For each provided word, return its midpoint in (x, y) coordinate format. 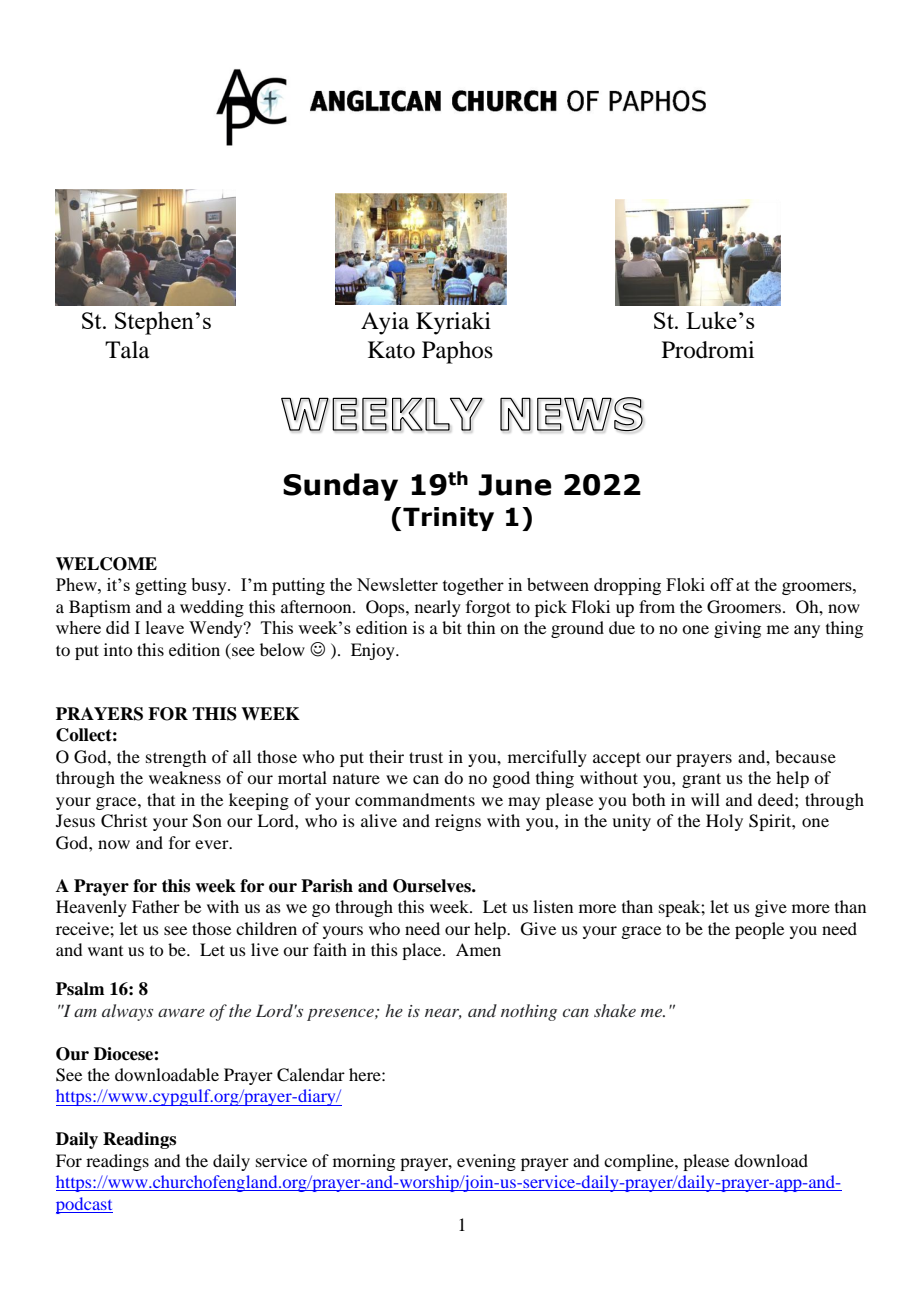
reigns (458, 822)
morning (364, 1162)
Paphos (457, 352)
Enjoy (374, 651)
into (118, 649)
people (759, 930)
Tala (127, 350)
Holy (724, 822)
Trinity (448, 519)
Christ (124, 821)
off (722, 584)
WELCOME (106, 564)
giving (737, 629)
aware (181, 1013)
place (423, 951)
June (515, 485)
